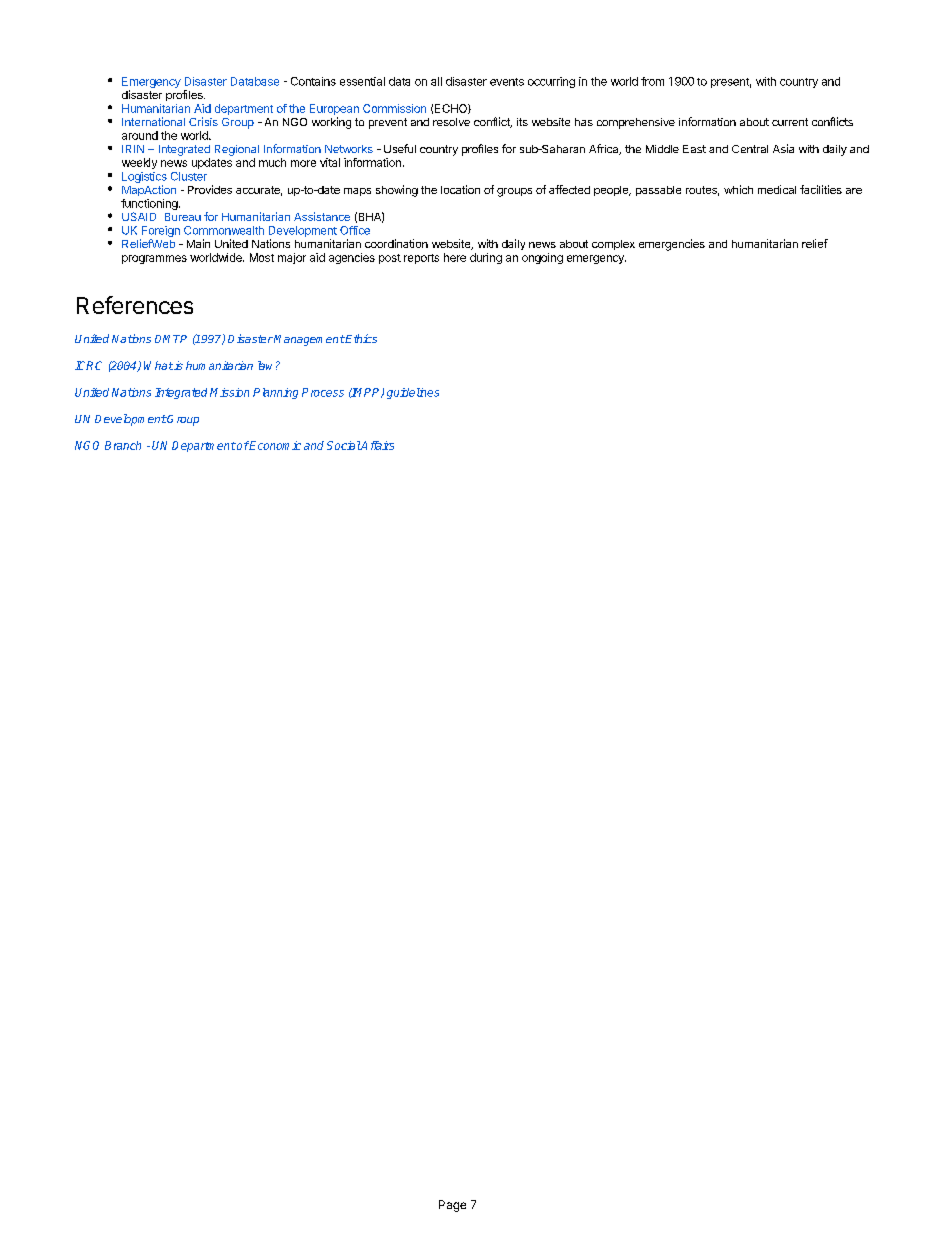  What do you see at coordinates (790, 122) in the screenshot?
I see `current` at bounding box center [790, 122].
